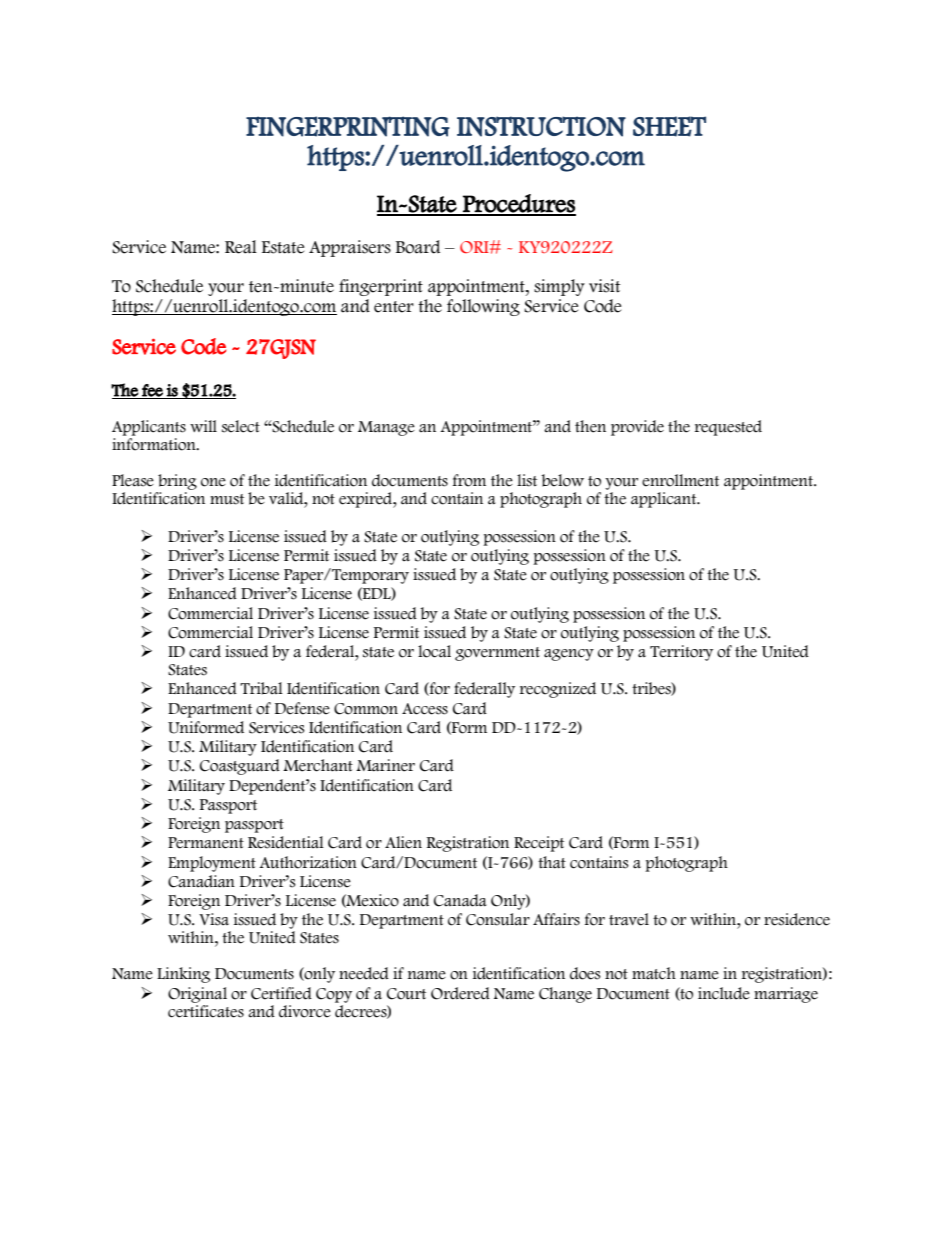 The image size is (952, 1233). Describe the element at coordinates (483, 307) in the screenshot. I see `following` at that location.
